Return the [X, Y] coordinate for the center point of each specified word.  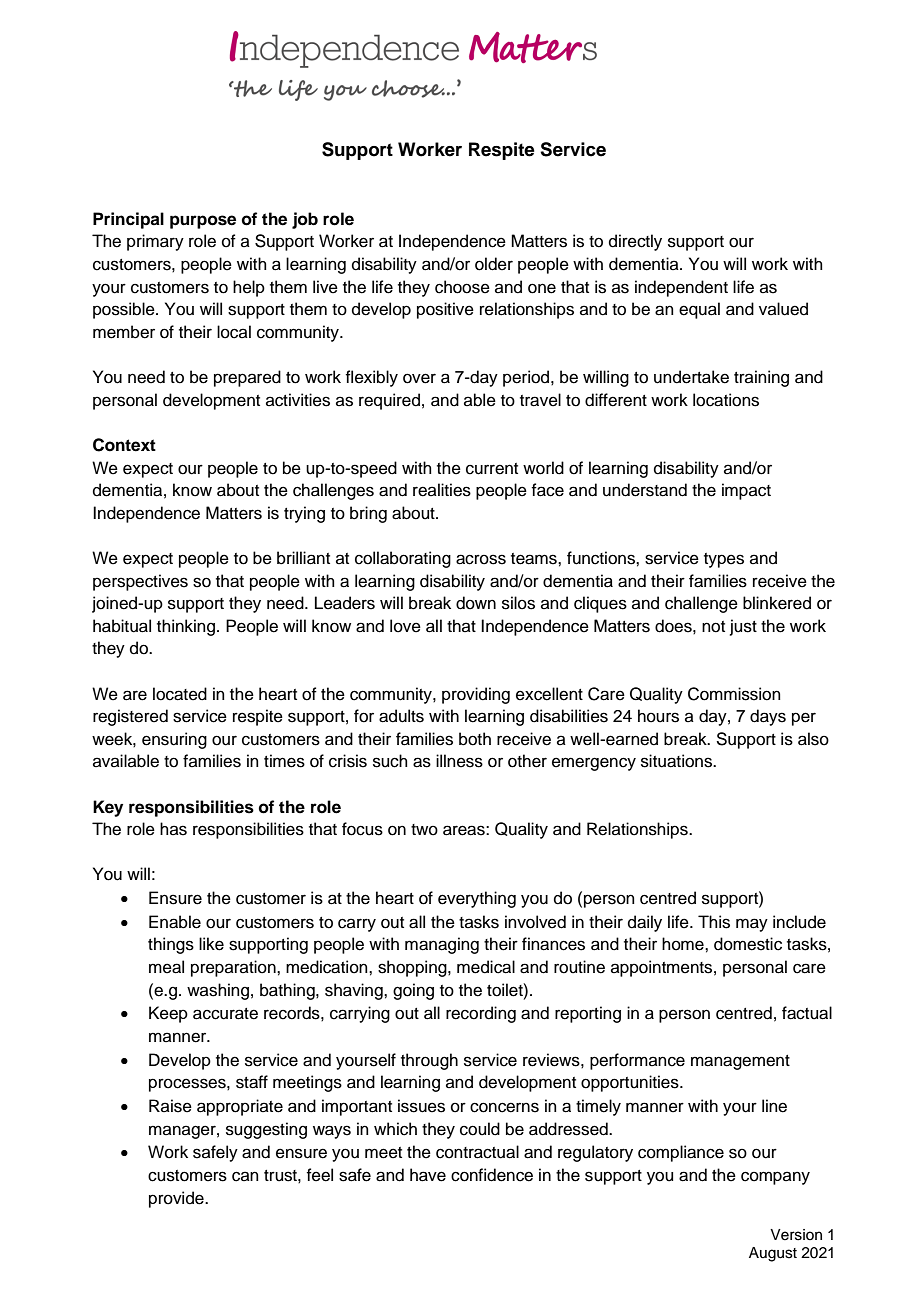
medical [486, 967]
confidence [492, 1175]
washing [218, 991]
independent [681, 288]
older [494, 264]
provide [177, 1199]
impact [746, 491]
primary [155, 242]
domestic [748, 944]
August [773, 1254]
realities [442, 490]
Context [124, 445]
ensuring [174, 740]
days [768, 717]
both [475, 739]
